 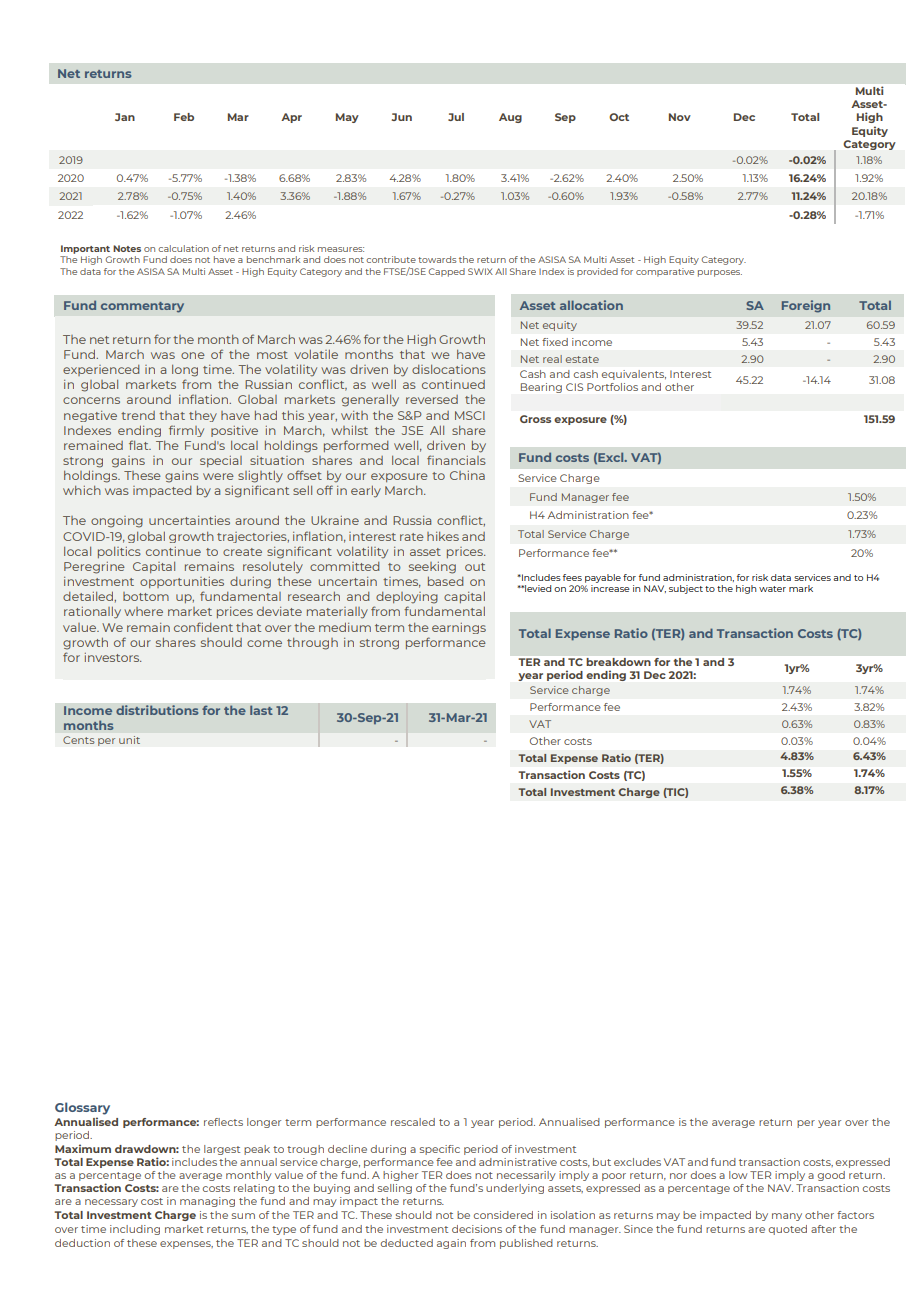 What do you see at coordinates (477, 1229) in the image?
I see `decisions` at bounding box center [477, 1229].
